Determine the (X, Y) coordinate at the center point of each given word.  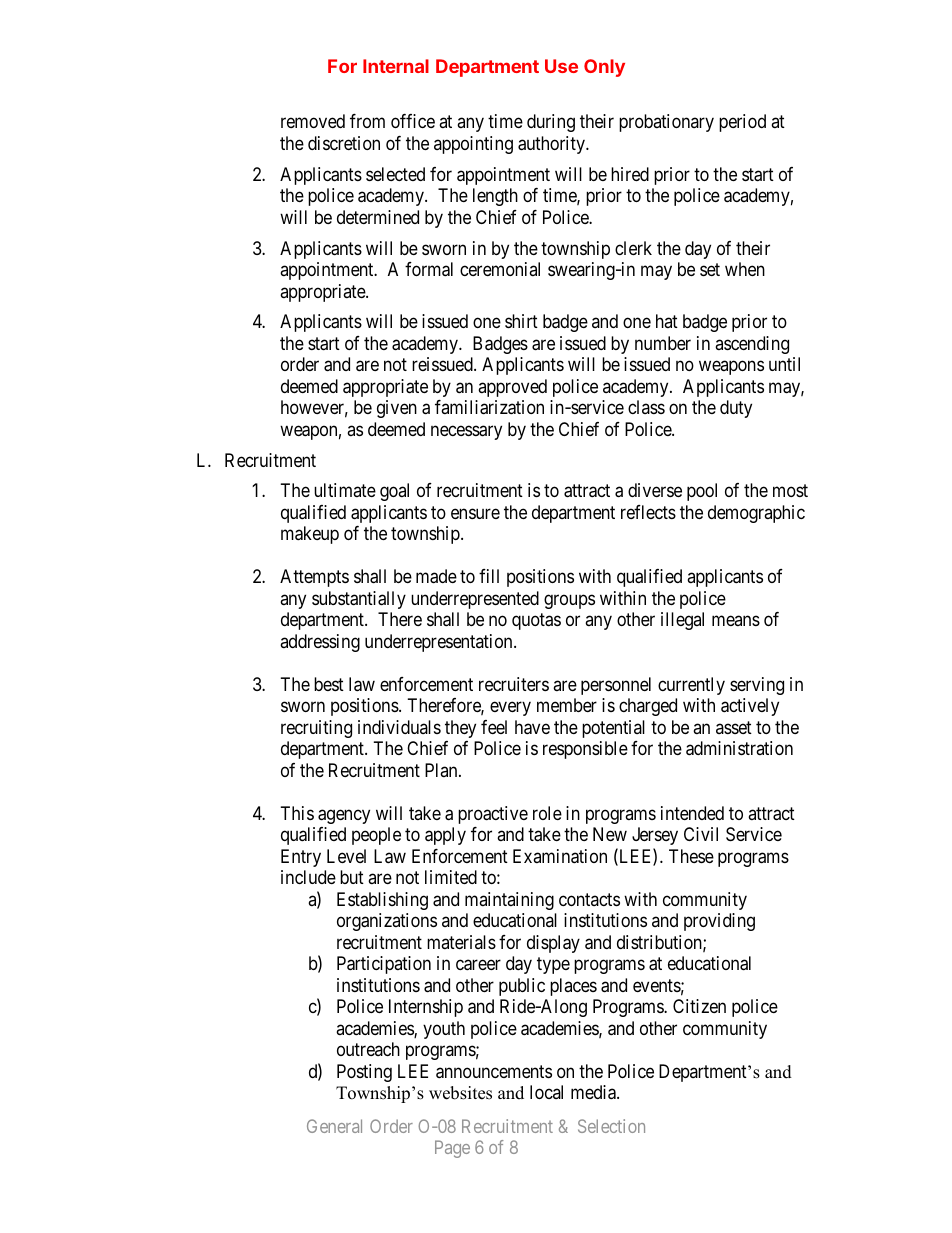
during (551, 123)
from (367, 121)
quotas (536, 622)
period (742, 123)
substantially (359, 600)
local (546, 1092)
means (736, 621)
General (334, 1126)
